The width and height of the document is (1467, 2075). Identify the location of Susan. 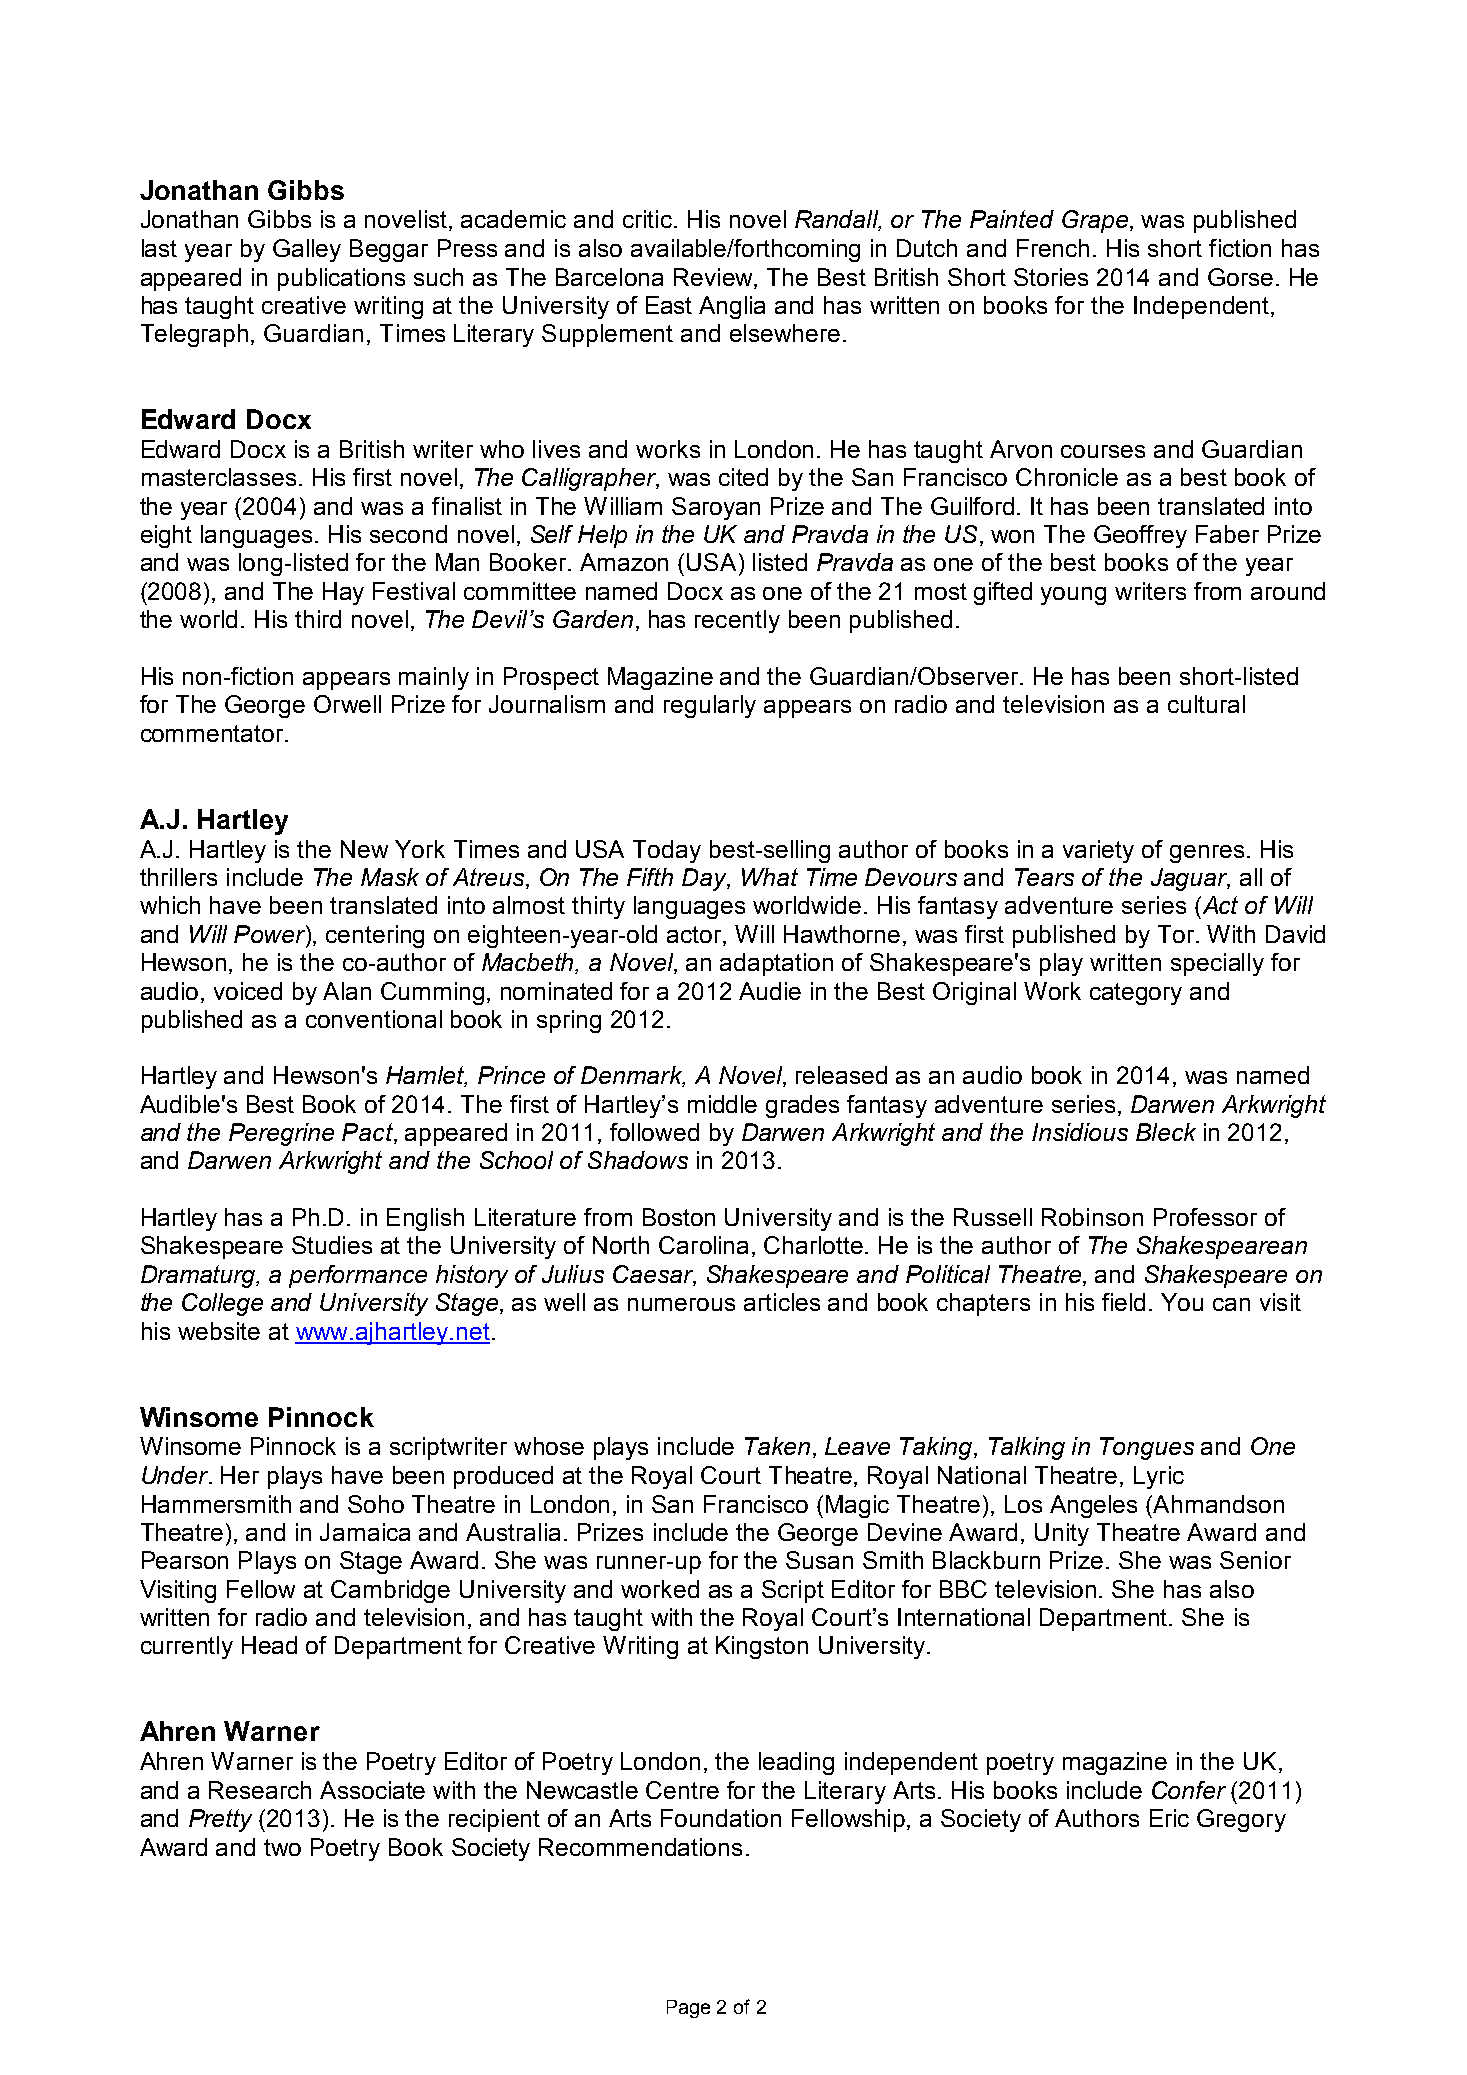
(819, 1560).
